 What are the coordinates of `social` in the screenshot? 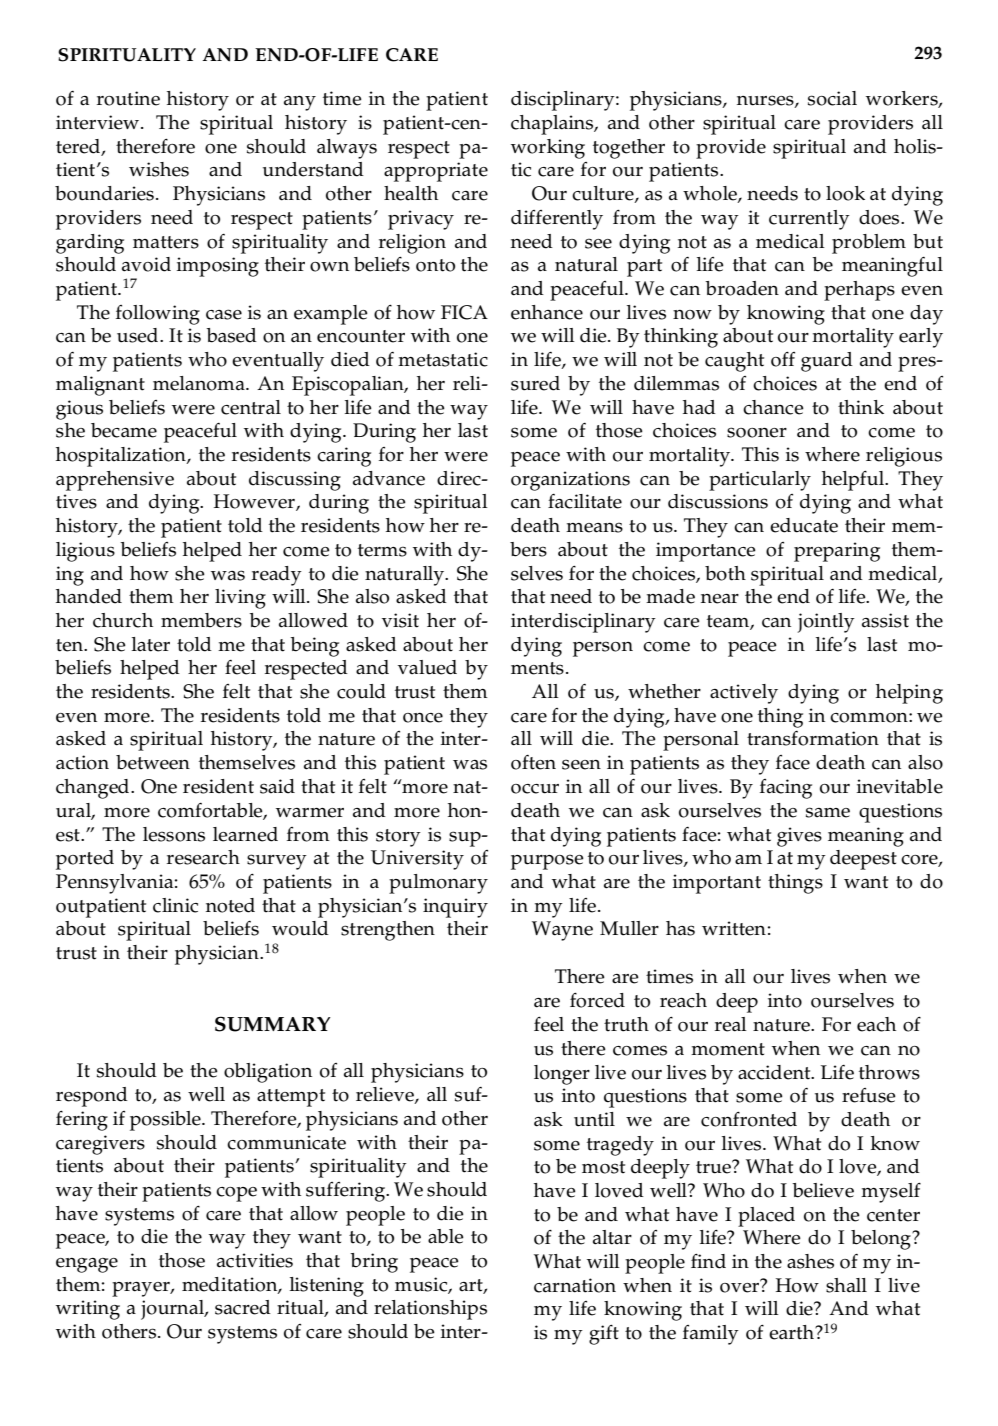 It's located at (832, 98).
